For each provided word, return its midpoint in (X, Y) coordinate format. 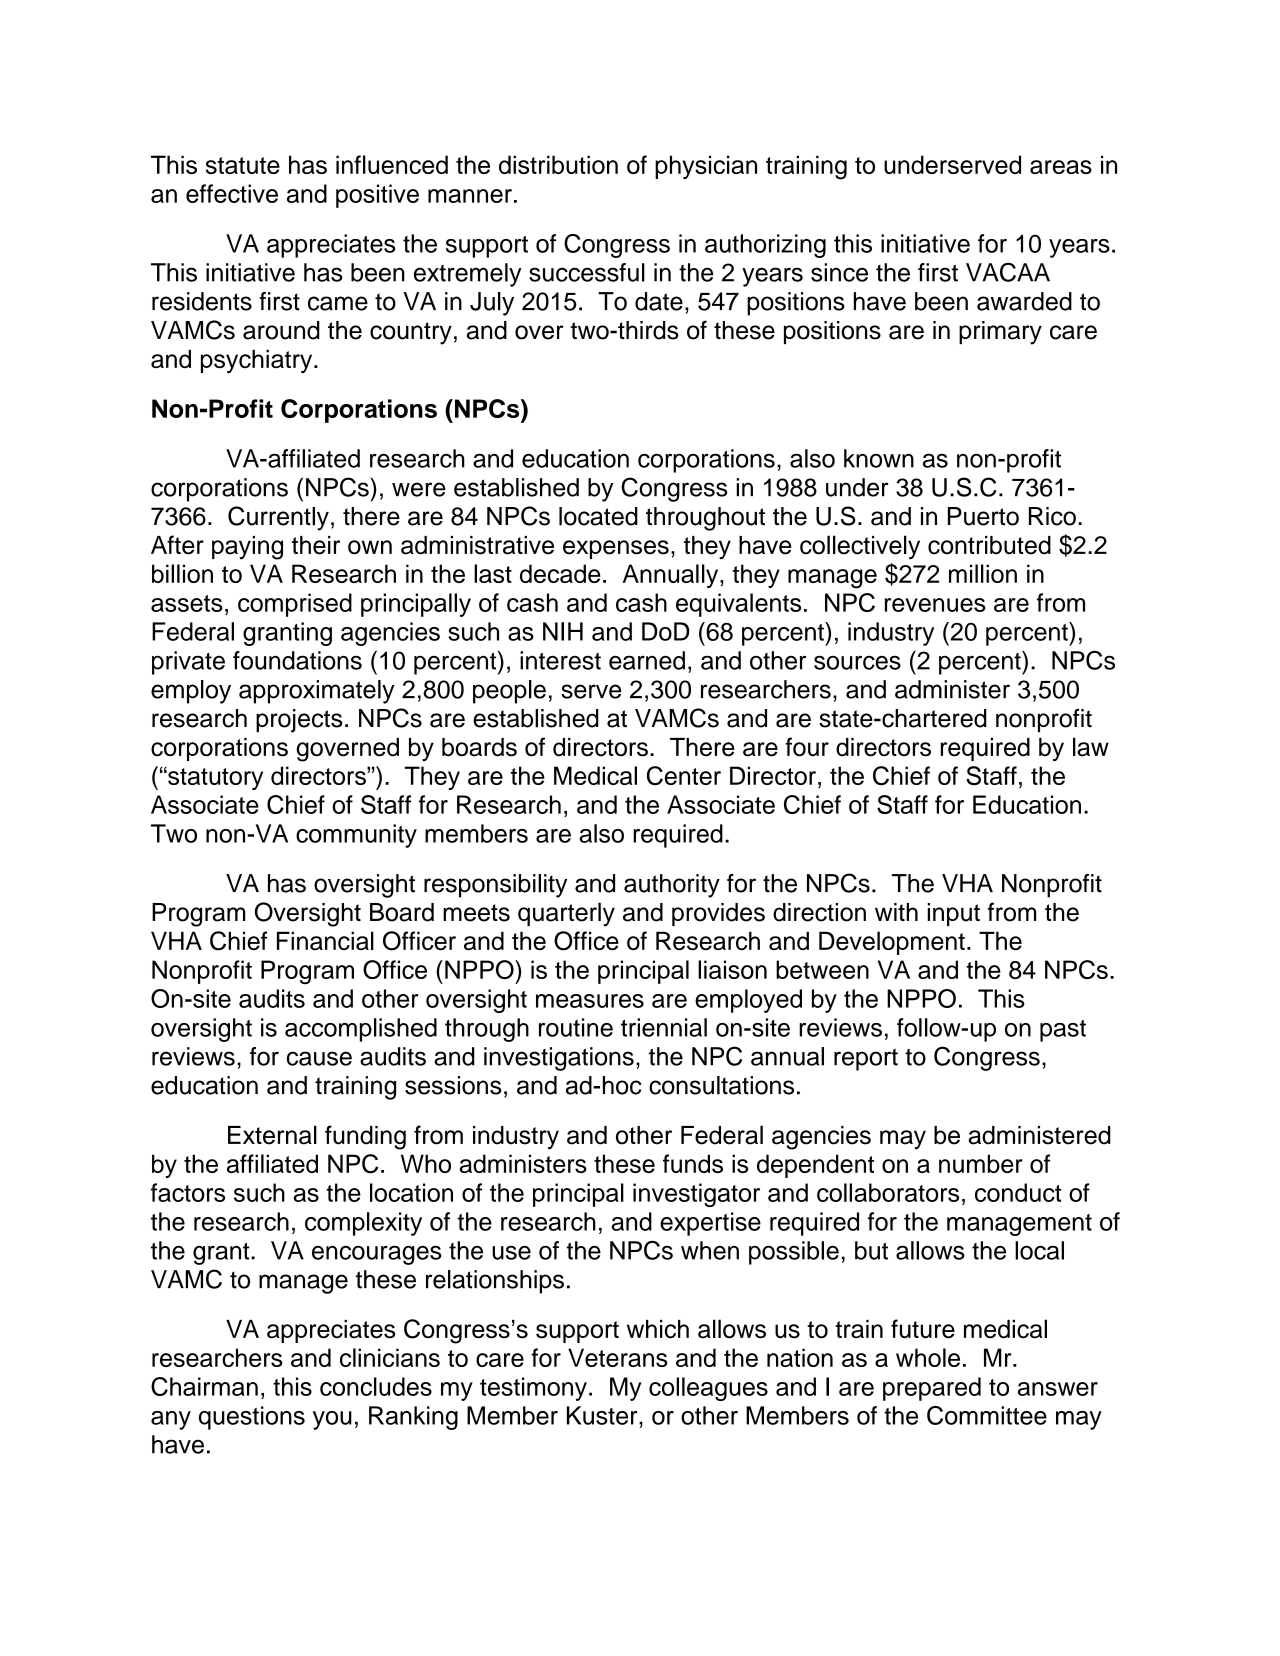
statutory (214, 778)
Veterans (617, 1357)
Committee (987, 1415)
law (1091, 747)
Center (684, 775)
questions (252, 1418)
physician (706, 167)
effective (232, 193)
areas (1061, 167)
